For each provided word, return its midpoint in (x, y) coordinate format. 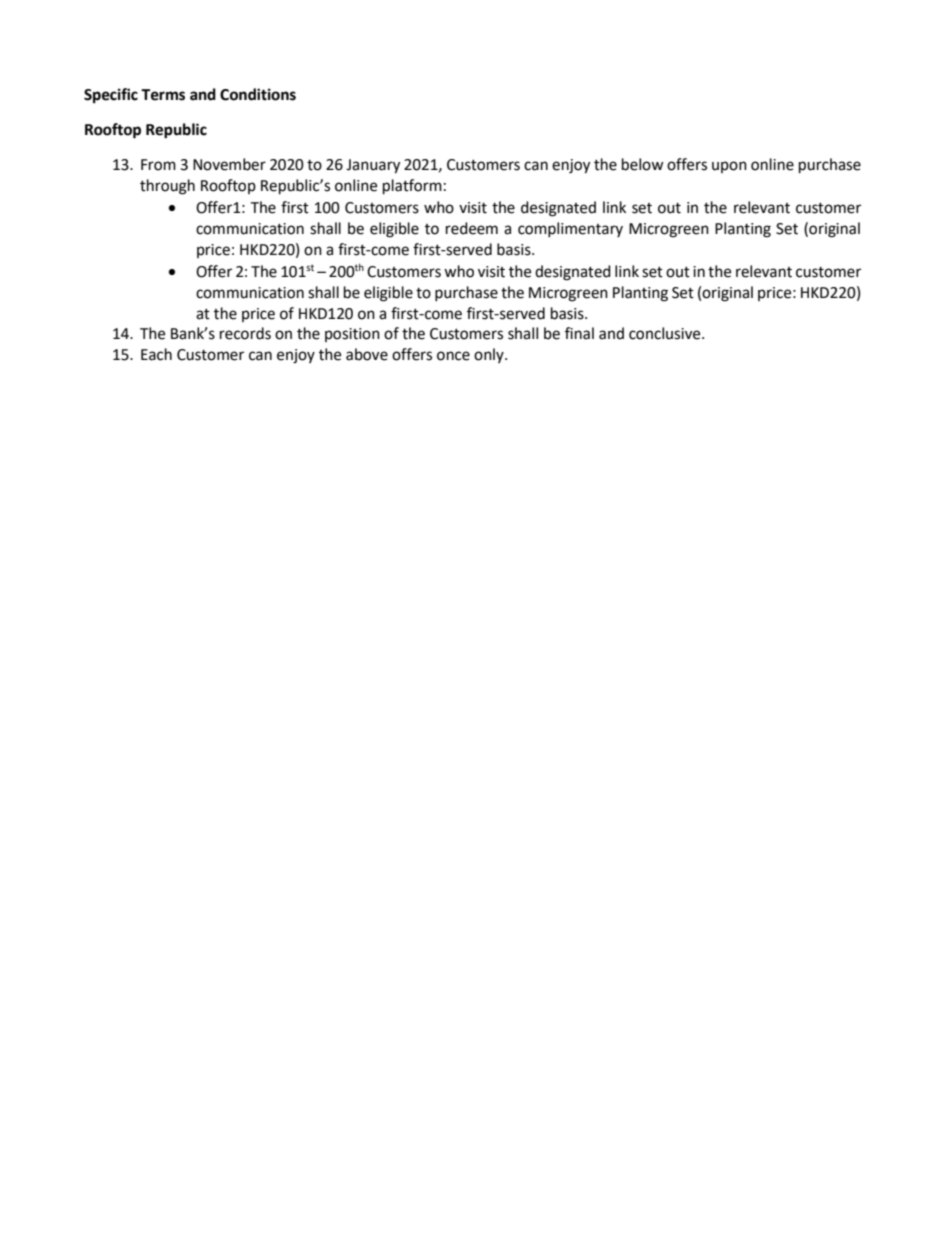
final (579, 333)
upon (729, 167)
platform (412, 187)
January (373, 166)
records (245, 333)
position (352, 335)
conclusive (666, 333)
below (643, 164)
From (158, 165)
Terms (163, 95)
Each (156, 354)
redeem (472, 228)
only (490, 355)
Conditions (258, 94)
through (167, 187)
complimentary (570, 229)
